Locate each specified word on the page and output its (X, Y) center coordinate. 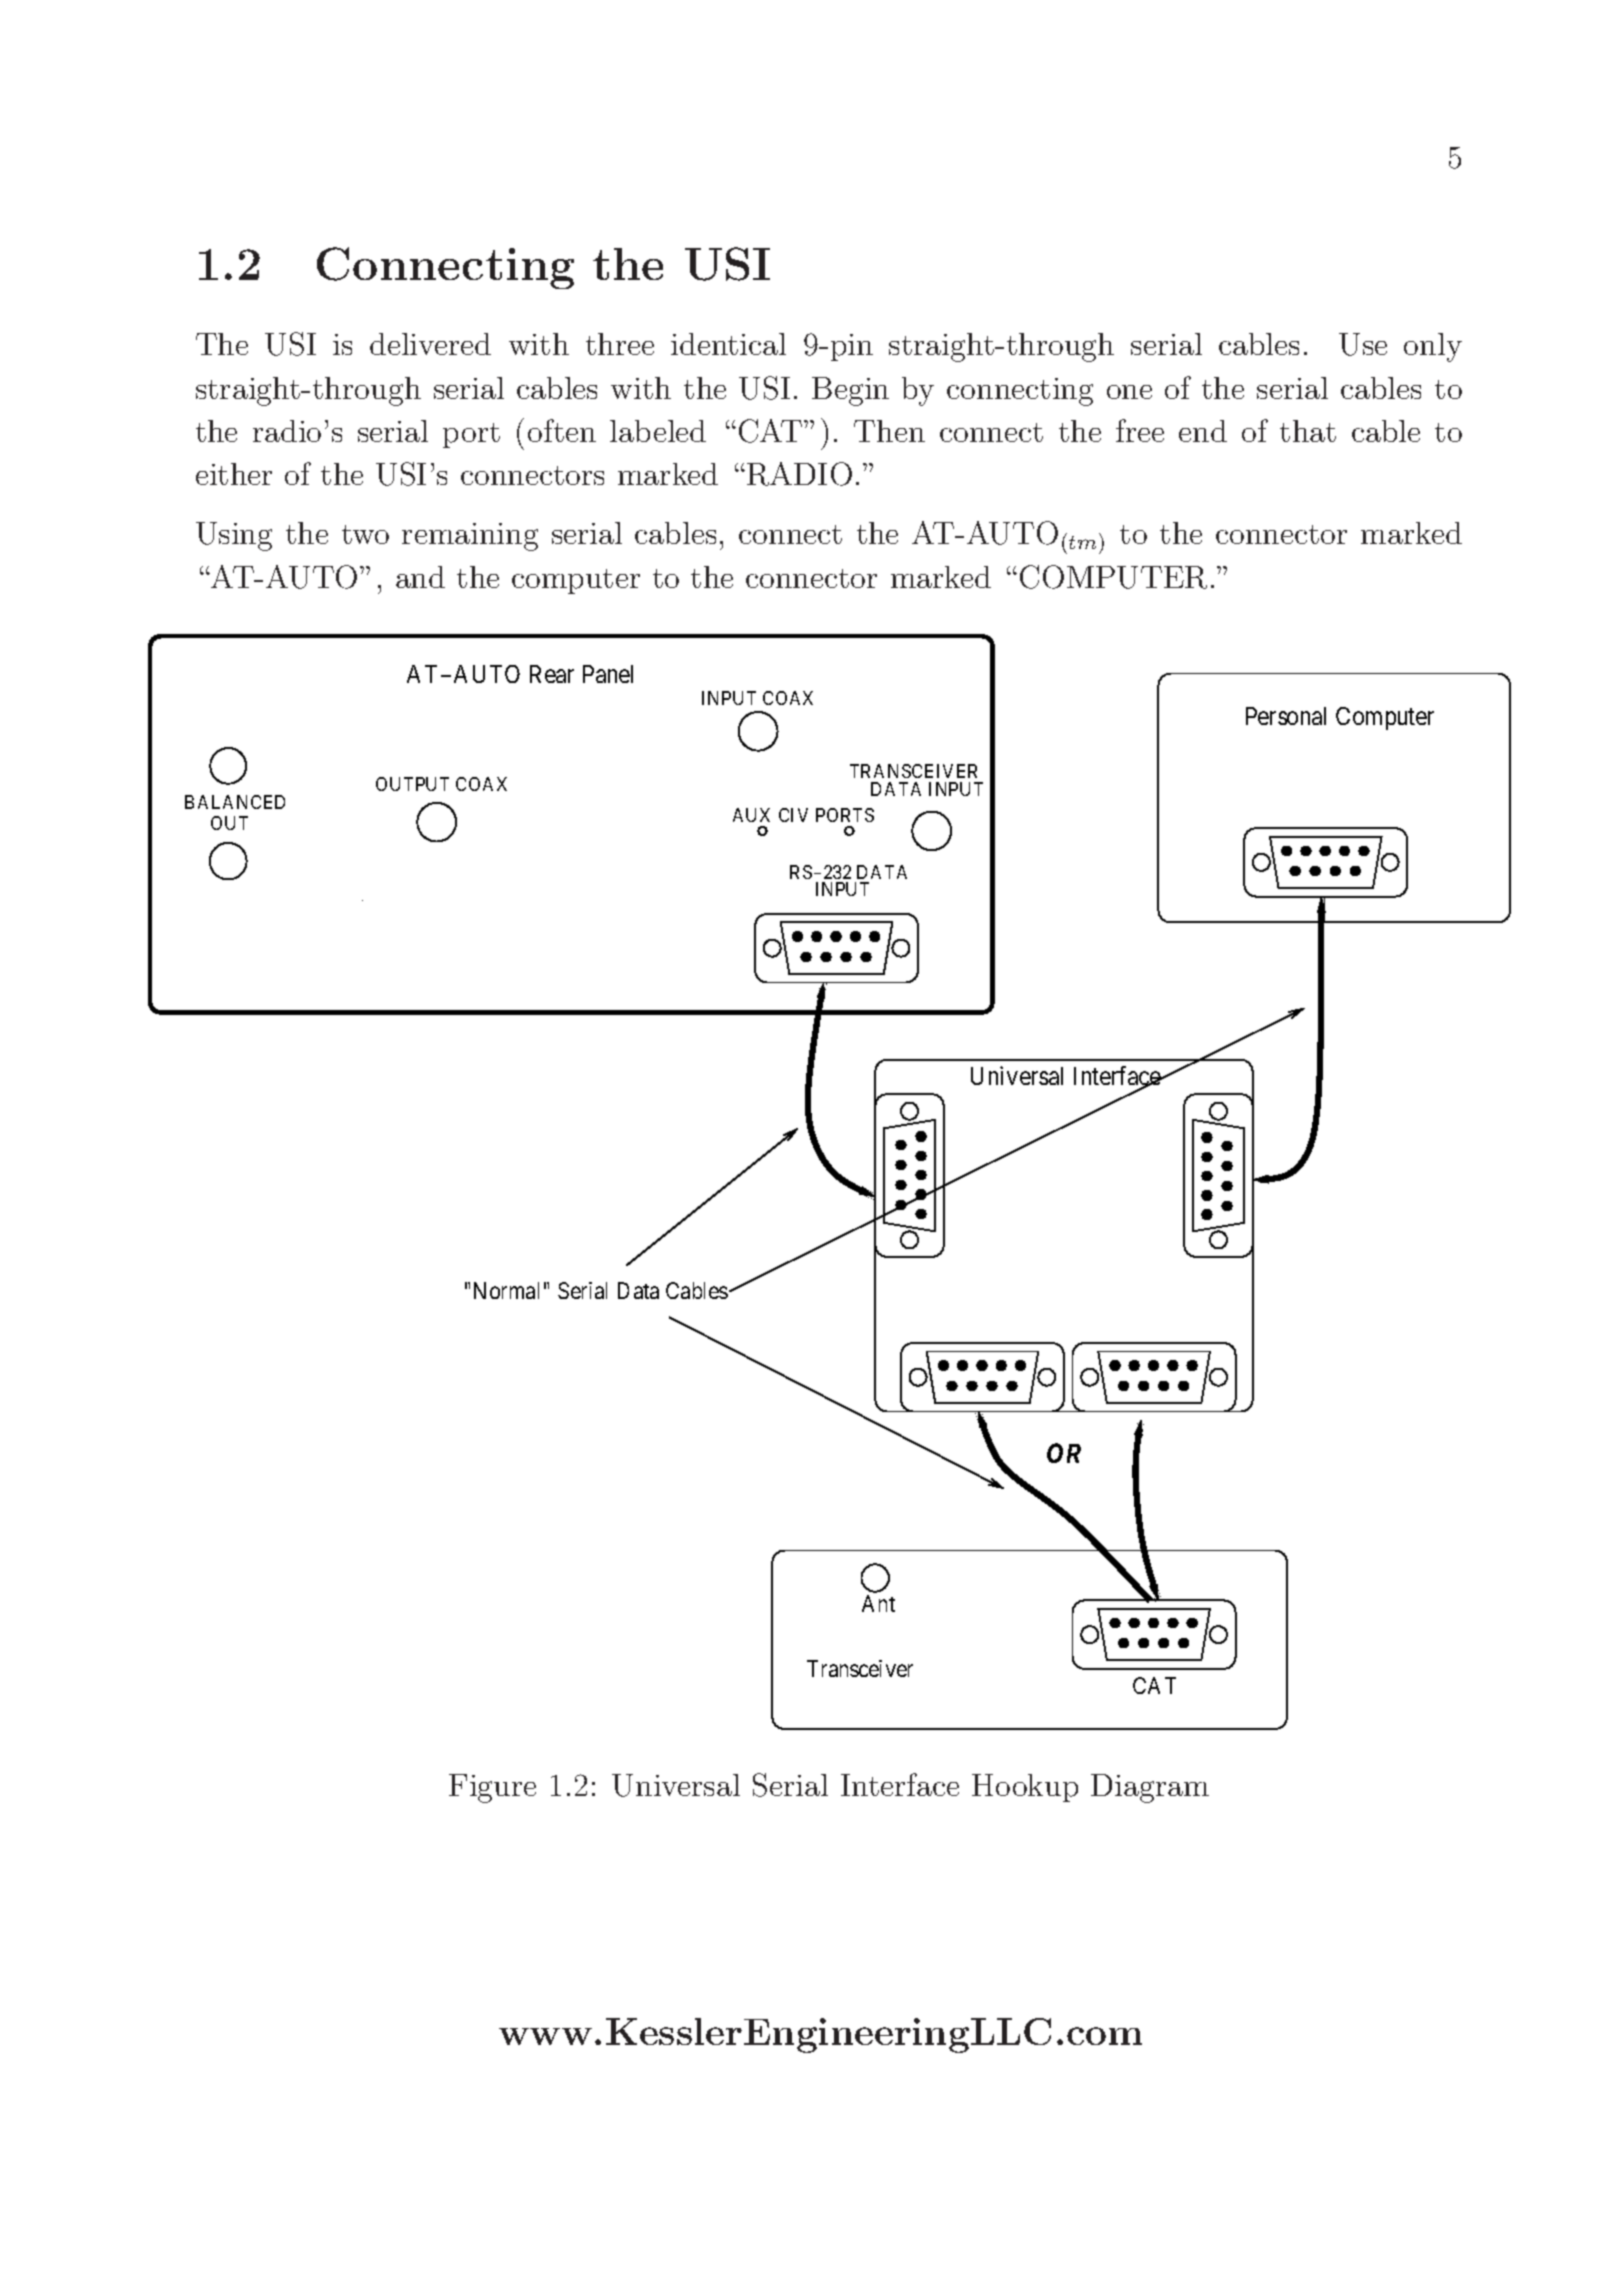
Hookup (1025, 1788)
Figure (492, 1788)
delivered (430, 344)
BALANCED (235, 802)
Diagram (1150, 1788)
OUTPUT (412, 784)
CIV (793, 815)
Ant (878, 1603)
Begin (850, 391)
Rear (552, 674)
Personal (1286, 716)
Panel (608, 674)
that (1308, 431)
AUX (751, 815)
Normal (506, 1290)
